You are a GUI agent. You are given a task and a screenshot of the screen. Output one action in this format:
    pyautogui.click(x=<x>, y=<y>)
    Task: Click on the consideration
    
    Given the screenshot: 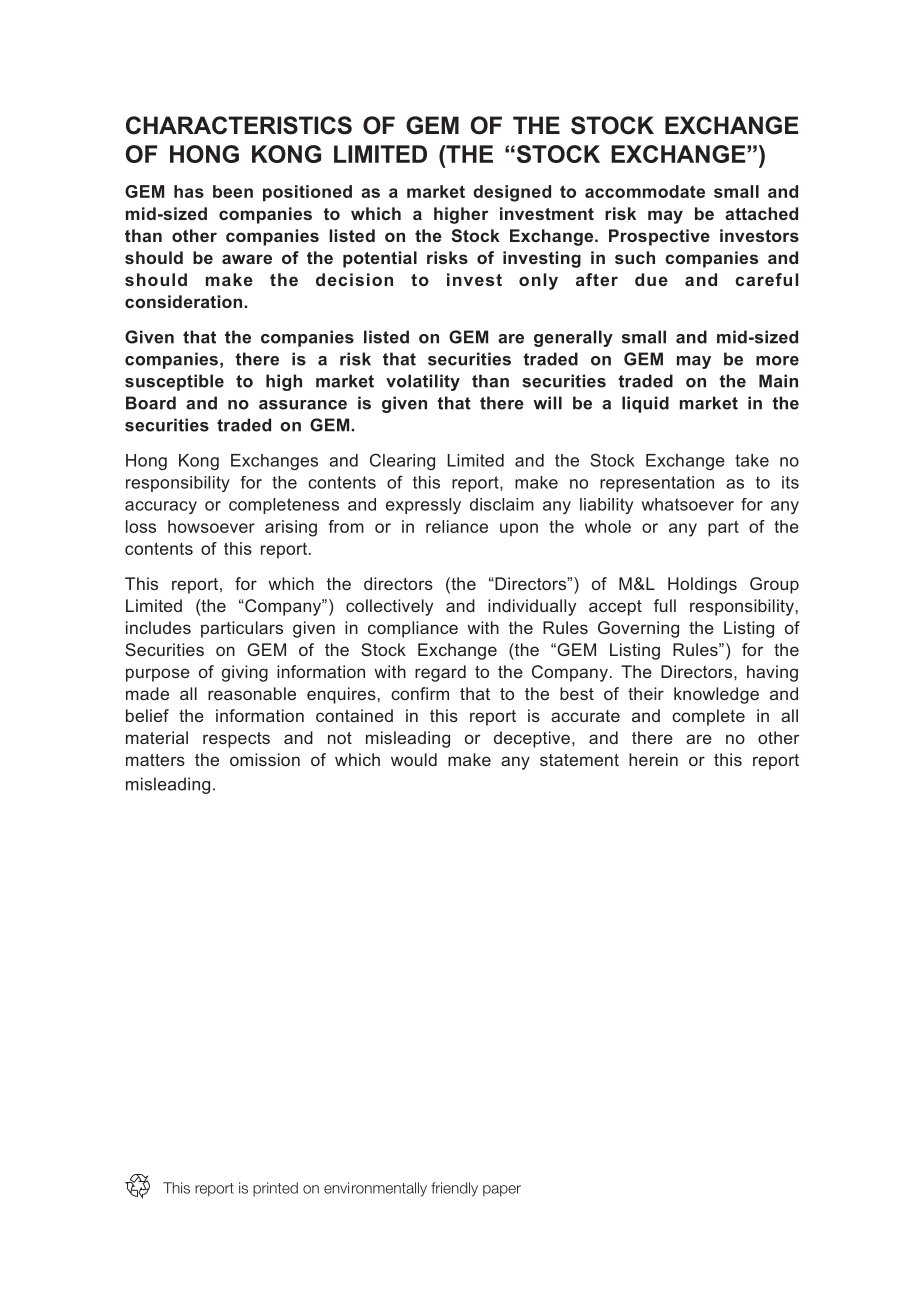 What is the action you would take?
    pyautogui.click(x=185, y=301)
